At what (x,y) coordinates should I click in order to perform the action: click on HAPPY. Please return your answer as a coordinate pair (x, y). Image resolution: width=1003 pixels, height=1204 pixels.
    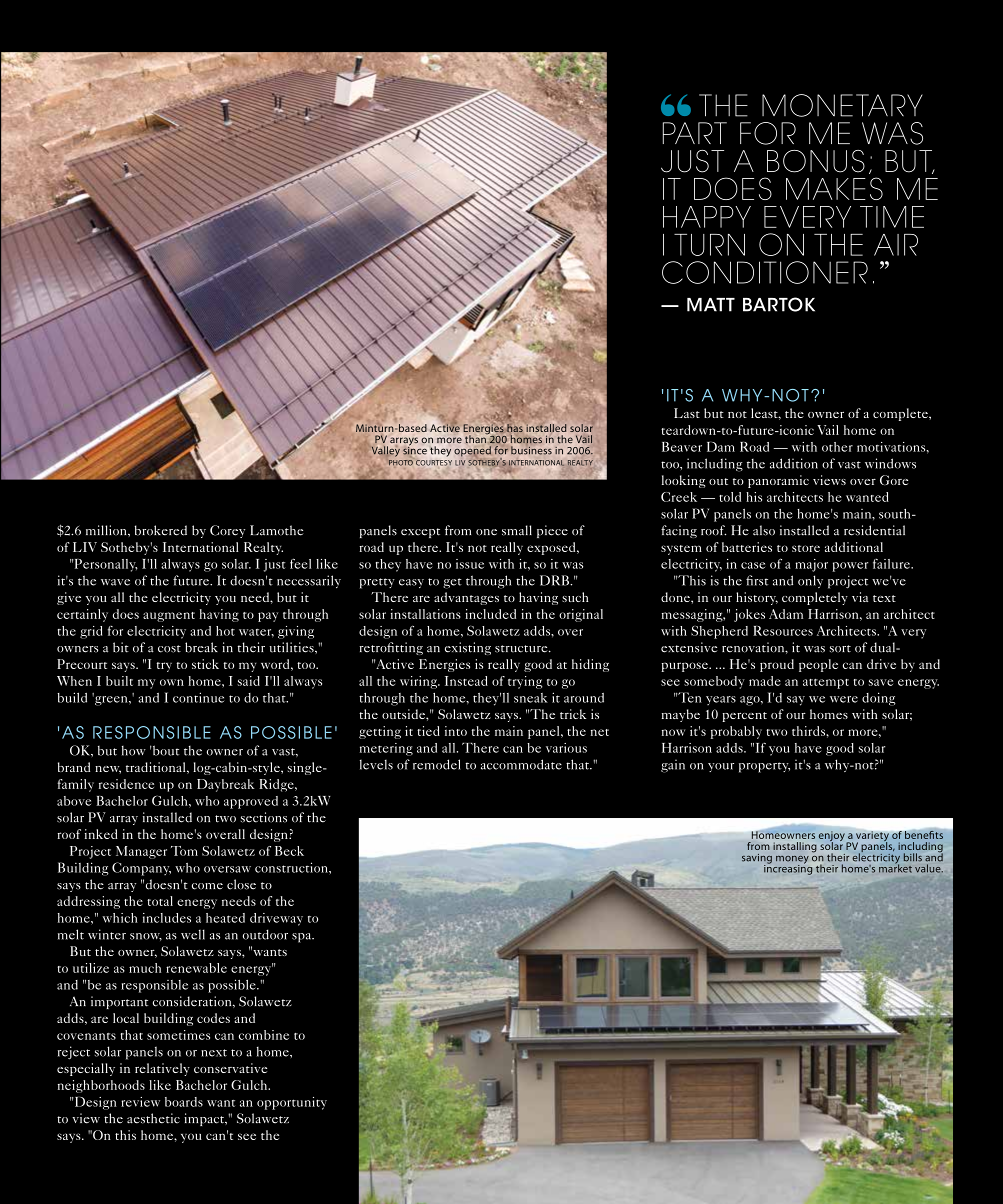
    Looking at the image, I should click on (707, 217).
